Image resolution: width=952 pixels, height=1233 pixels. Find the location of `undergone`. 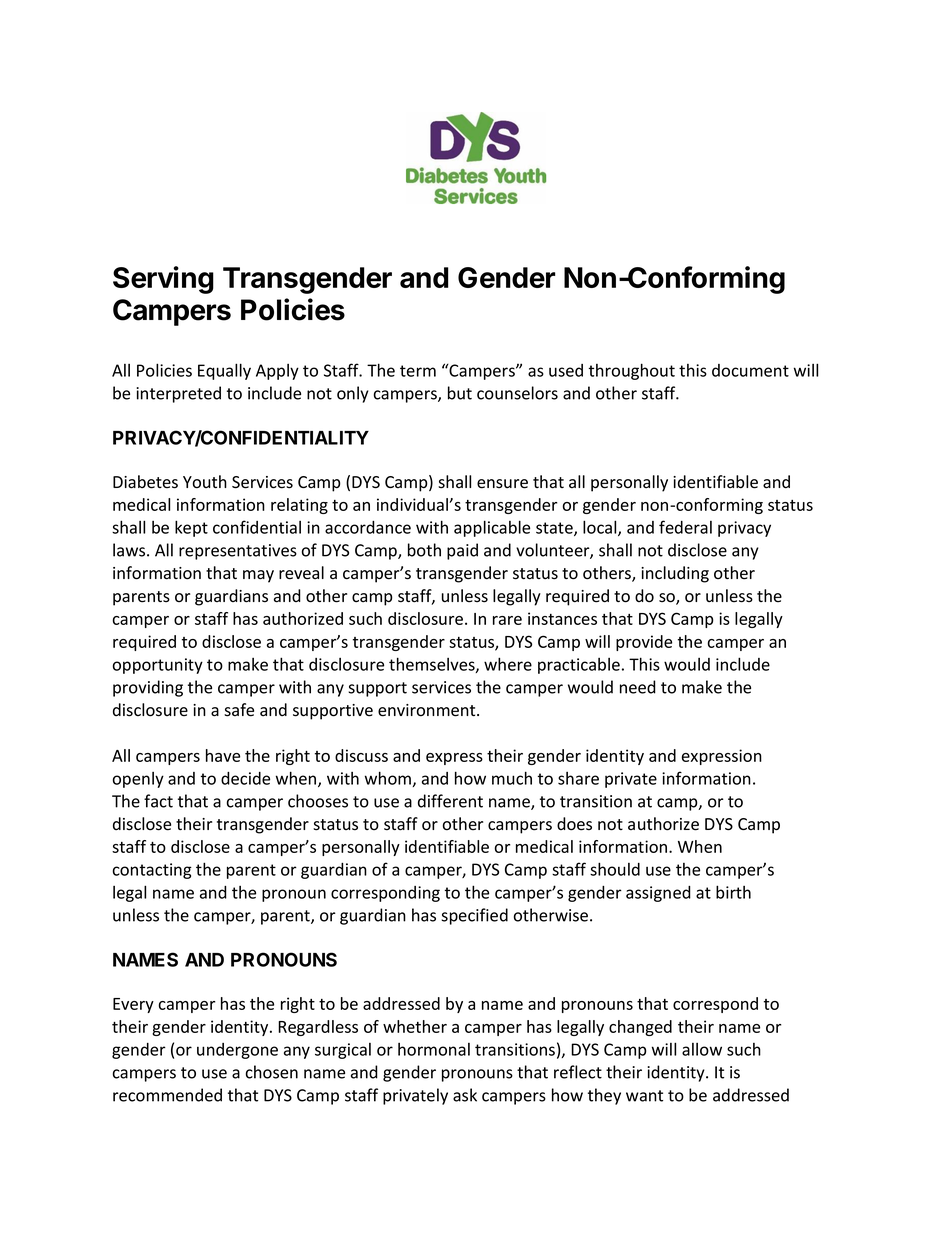

undergone is located at coordinates (237, 1051).
